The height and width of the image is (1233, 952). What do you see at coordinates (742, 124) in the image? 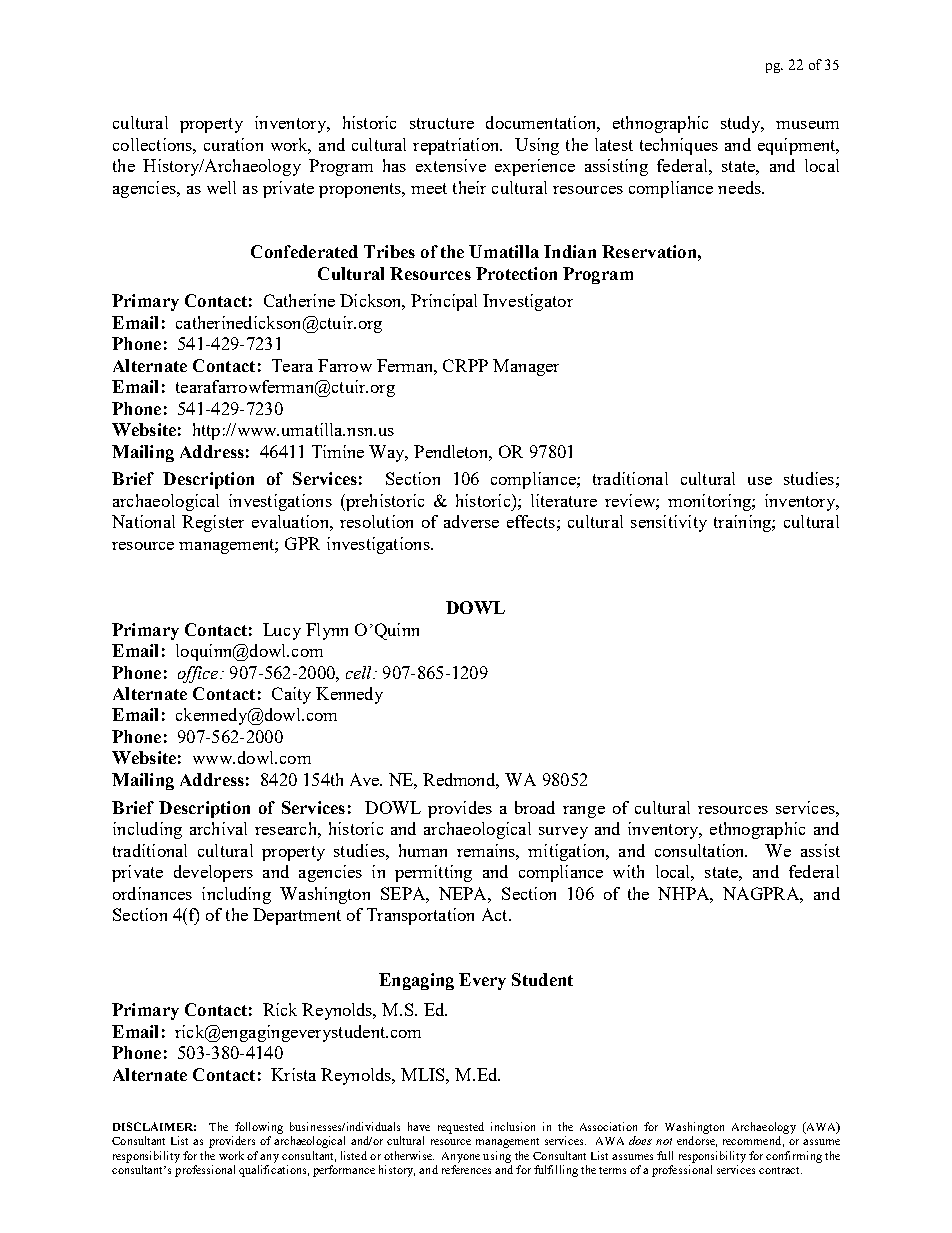
I see `study` at bounding box center [742, 124].
